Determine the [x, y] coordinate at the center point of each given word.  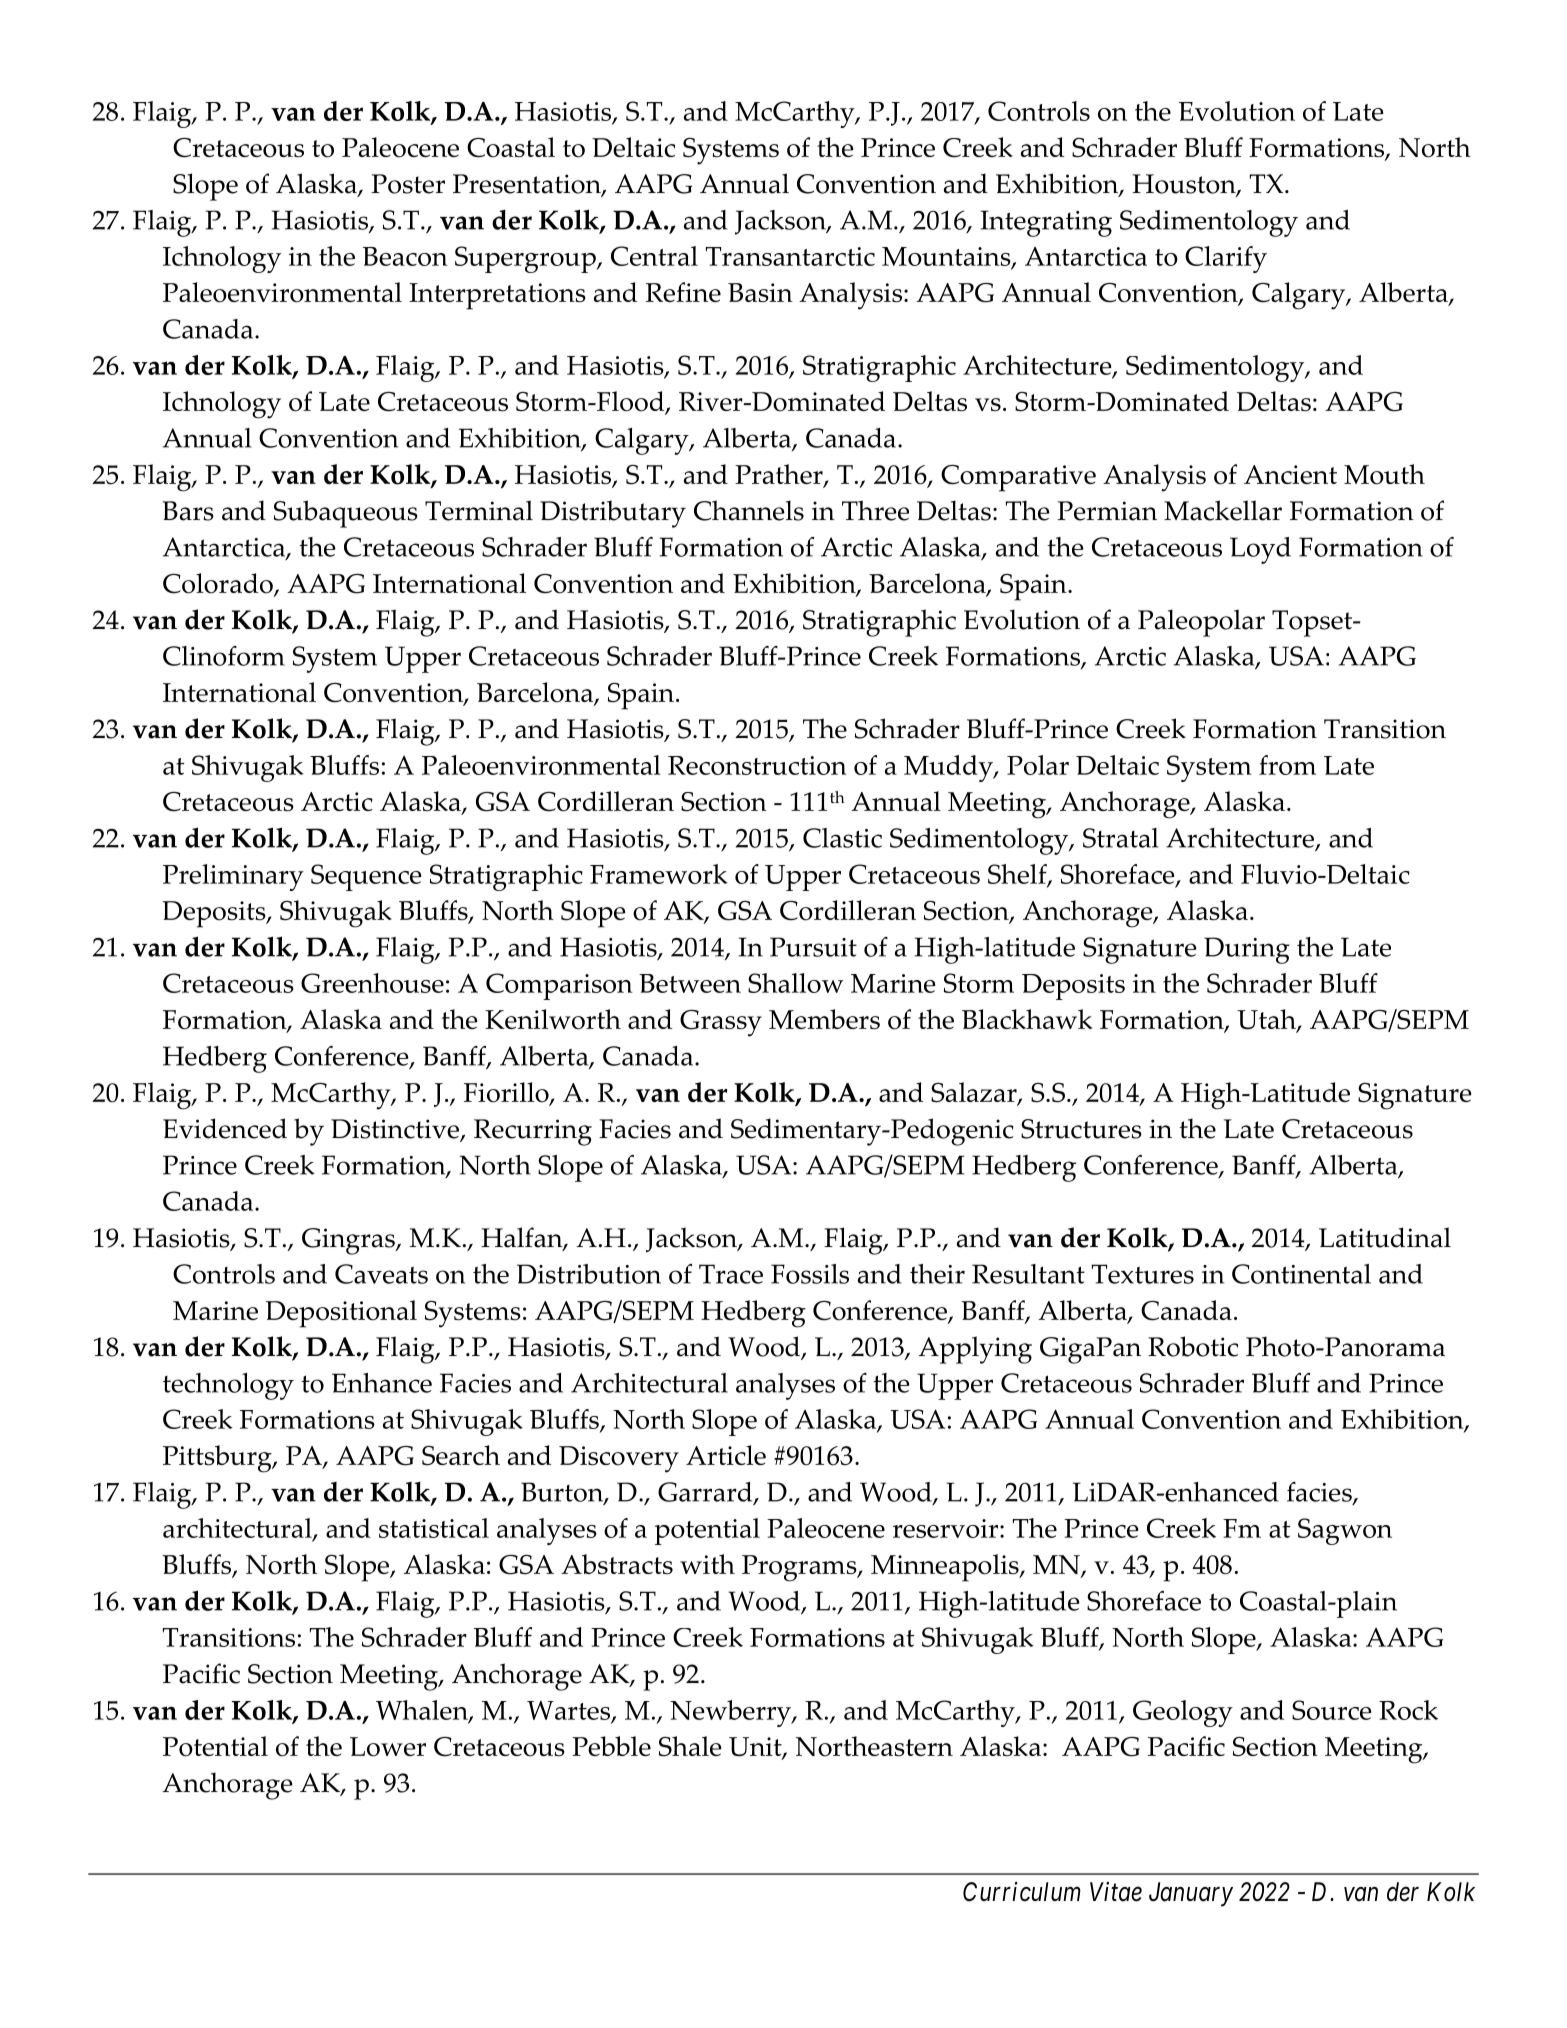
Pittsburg [218, 1459]
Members [824, 1019]
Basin [760, 292]
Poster [408, 184]
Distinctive [396, 1130]
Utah [1267, 1020]
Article [726, 1455]
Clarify [1226, 259]
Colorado [219, 584]
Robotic [1193, 1346]
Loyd [1260, 550]
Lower [388, 1747]
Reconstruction [757, 765]
